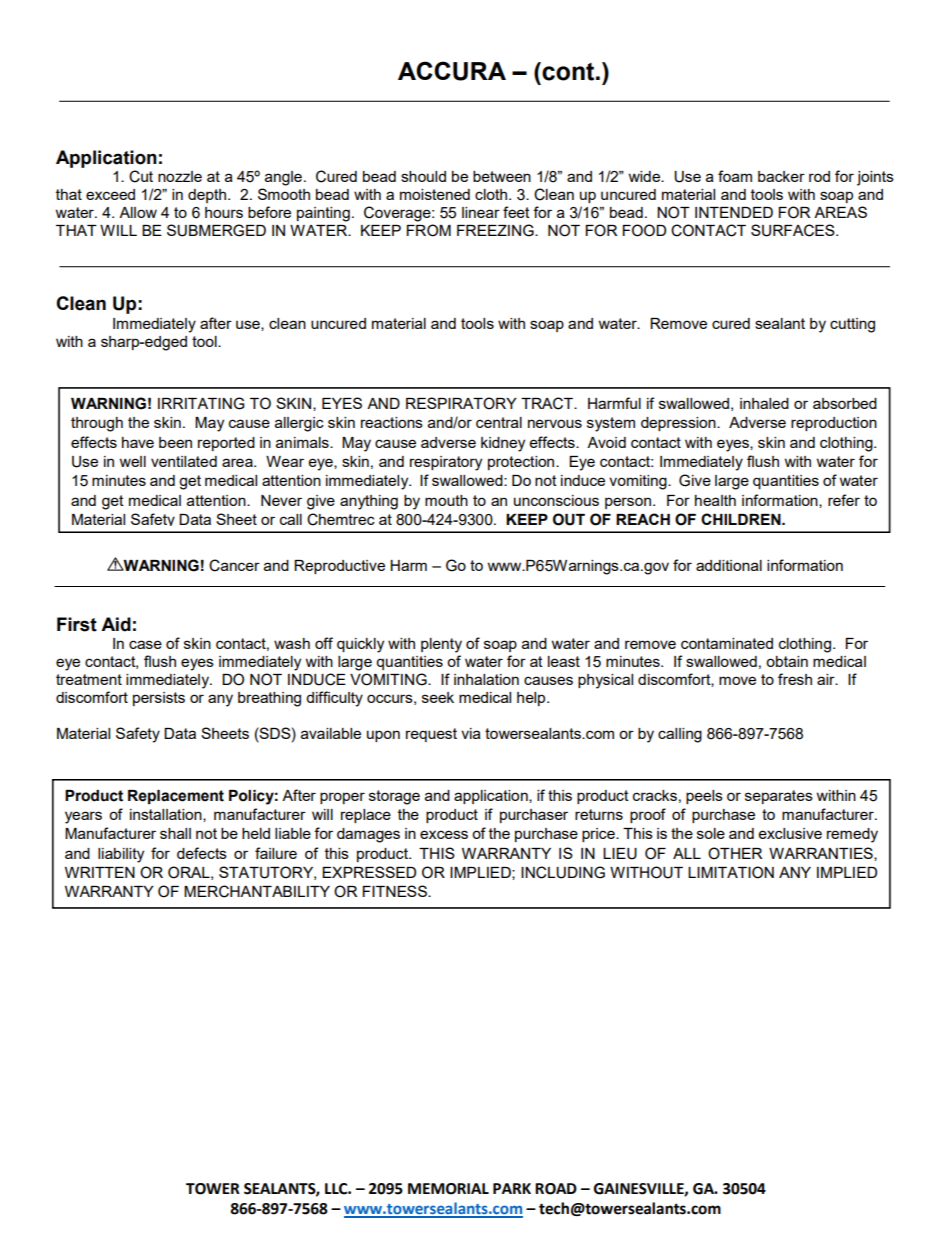  What do you see at coordinates (795, 679) in the image?
I see `fresh` at bounding box center [795, 679].
